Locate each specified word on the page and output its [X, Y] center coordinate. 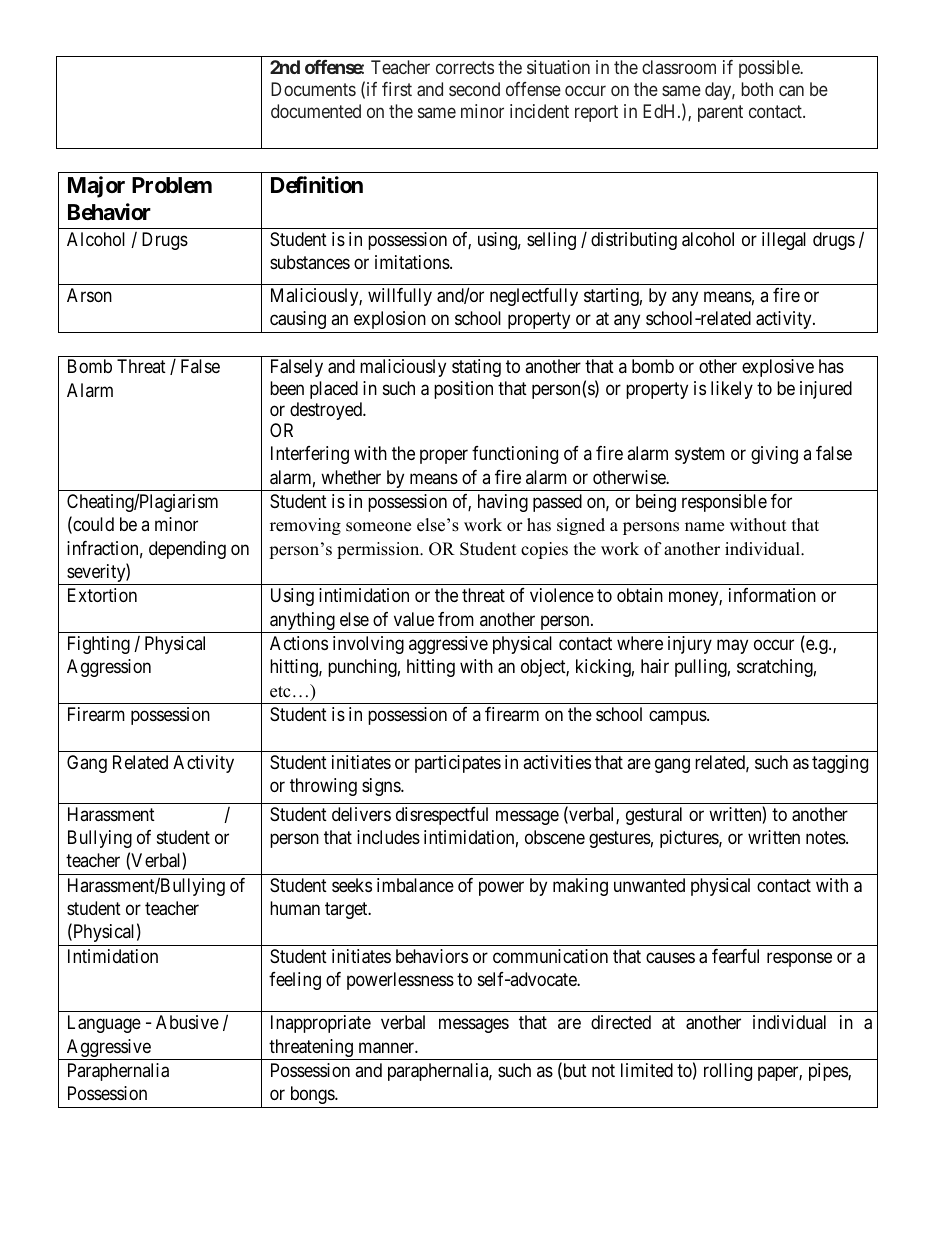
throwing [323, 787]
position [463, 390]
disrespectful [442, 816]
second [474, 89]
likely [732, 390]
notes [826, 837]
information [772, 595]
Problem [172, 185]
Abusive [187, 1022]
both [757, 89]
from [456, 619]
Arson [89, 295]
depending [187, 550]
